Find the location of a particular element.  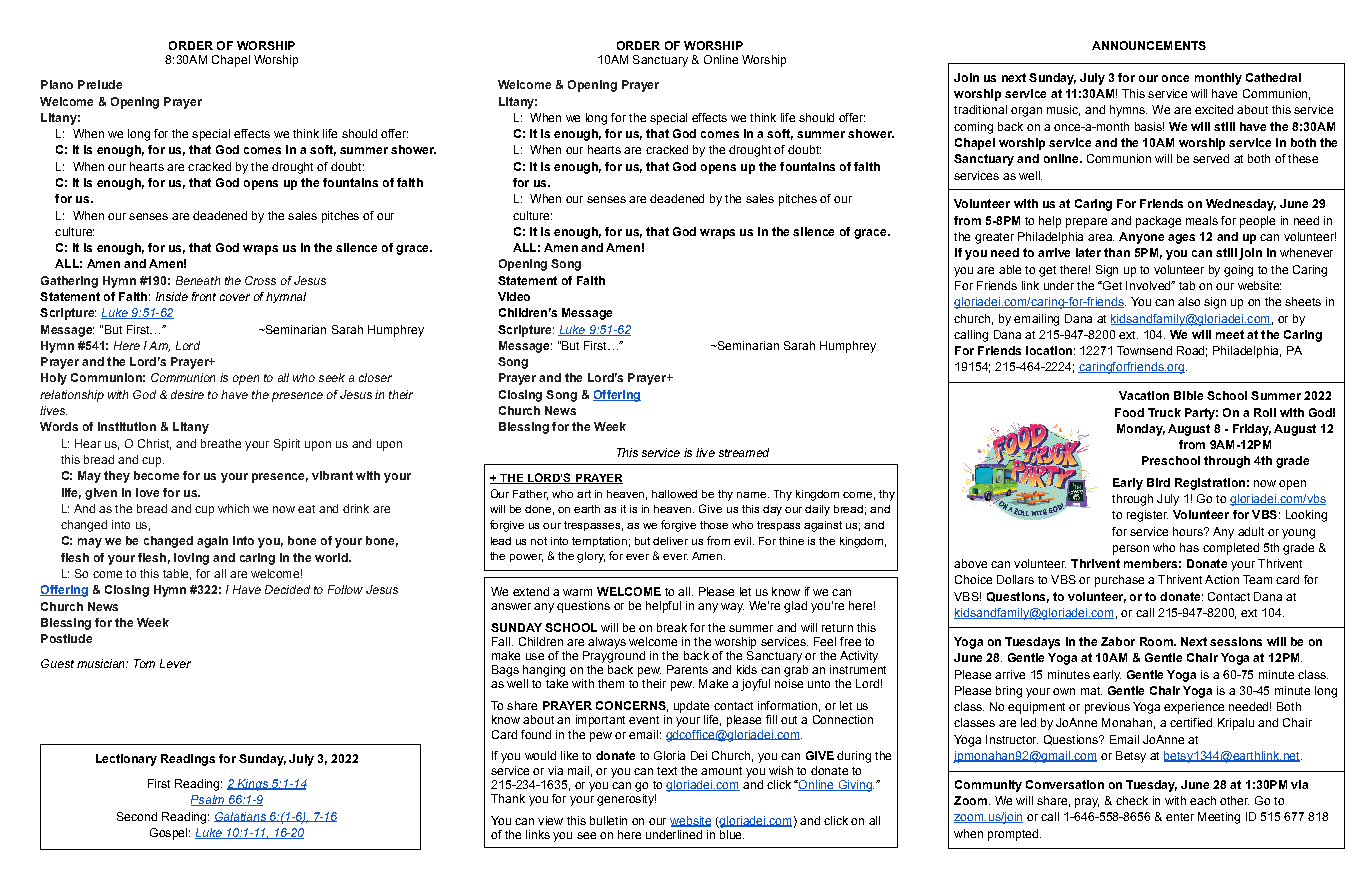

traditional is located at coordinates (980, 109).
